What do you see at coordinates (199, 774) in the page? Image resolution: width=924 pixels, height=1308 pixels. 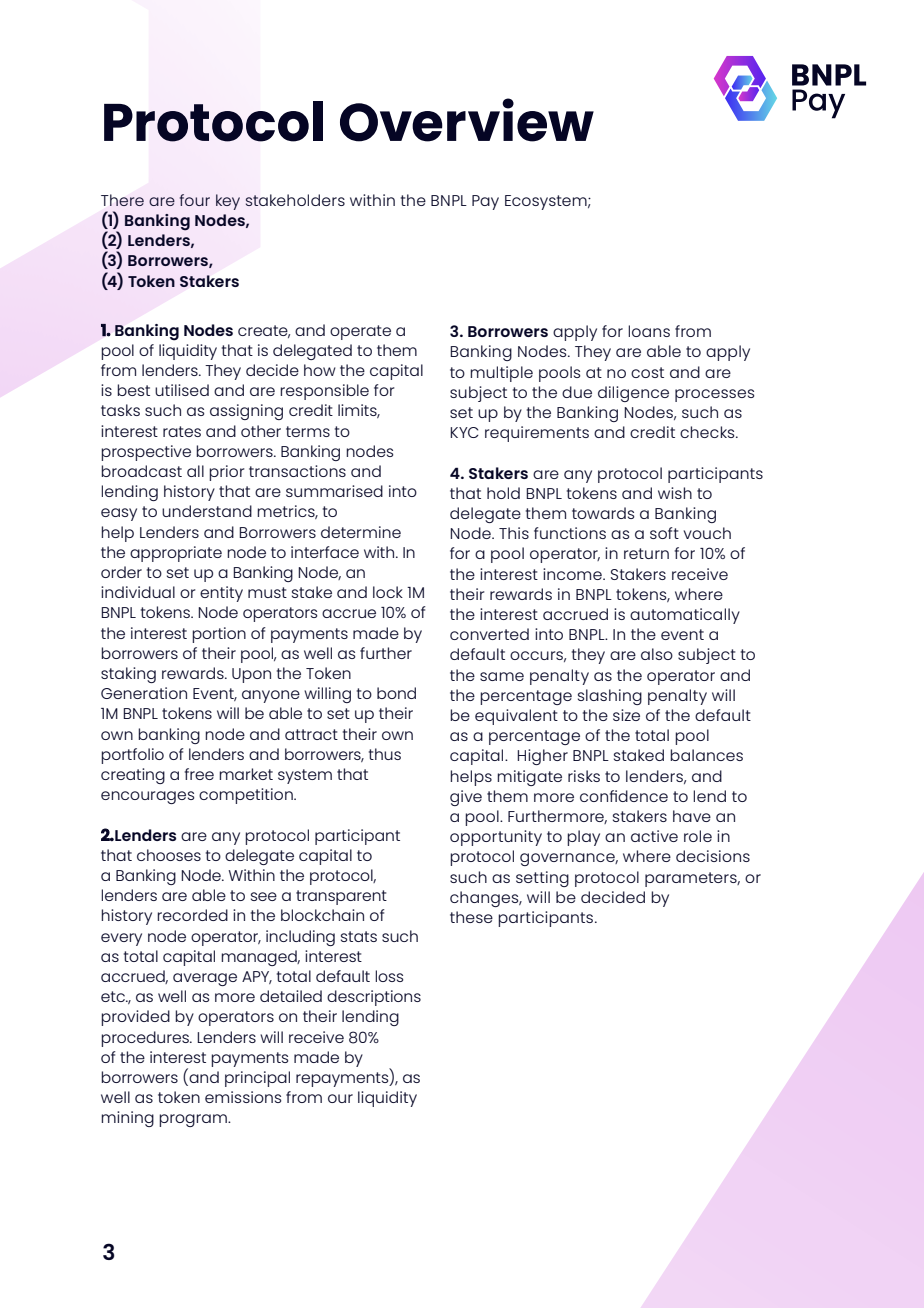 I see `free` at bounding box center [199, 774].
